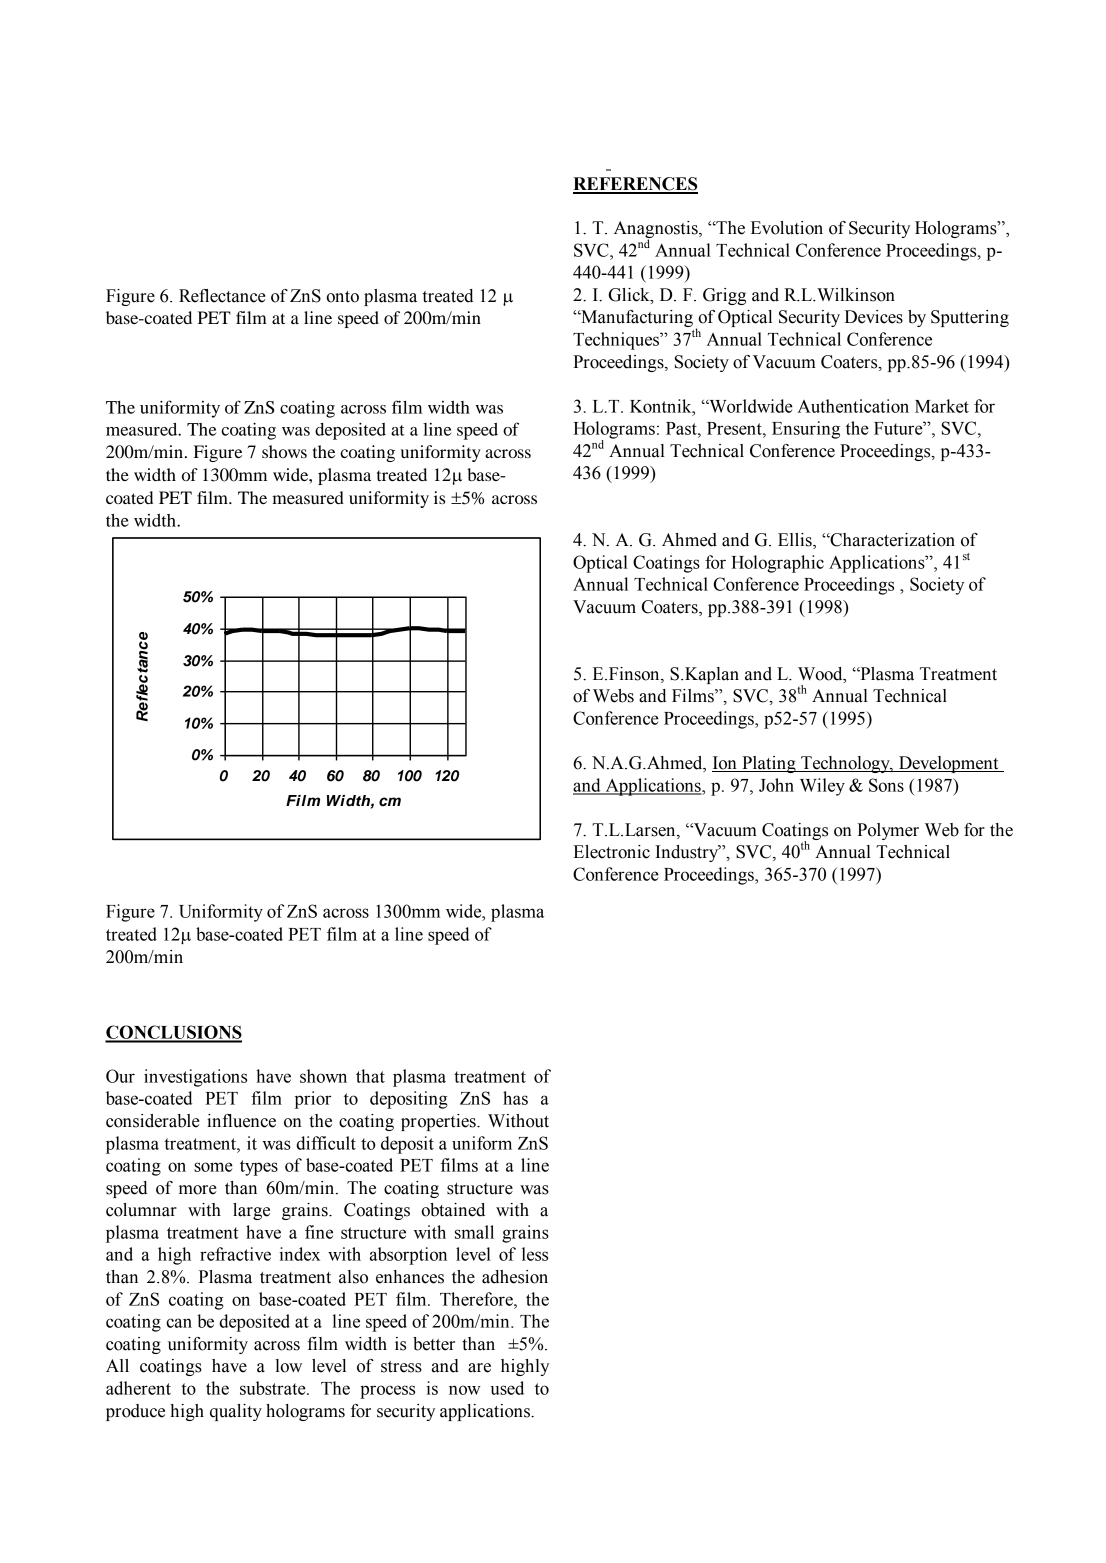 The image size is (1106, 1563). I want to click on quality, so click(236, 1412).
